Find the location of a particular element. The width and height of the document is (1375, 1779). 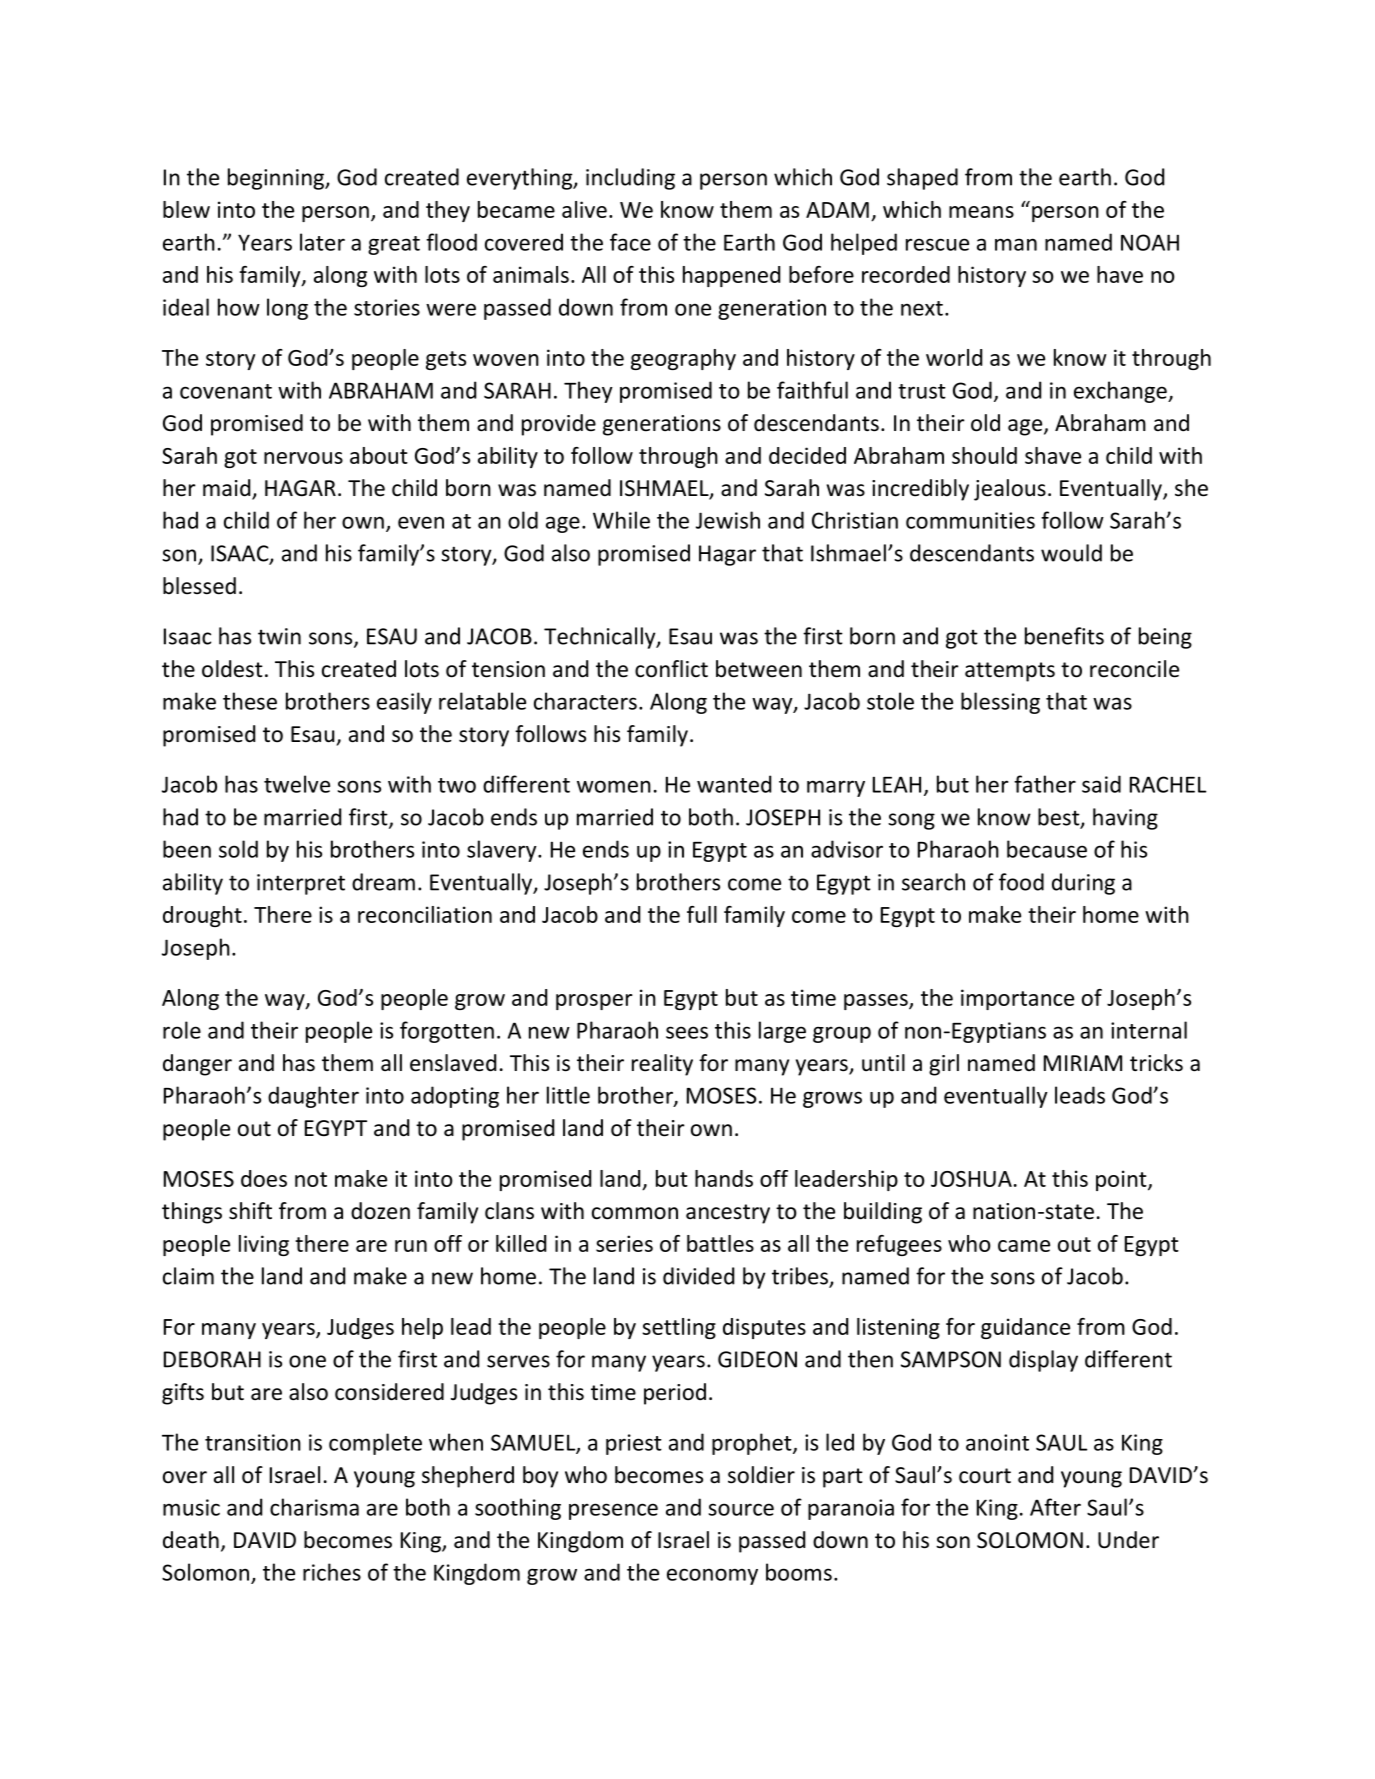

charisma is located at coordinates (314, 1507).
